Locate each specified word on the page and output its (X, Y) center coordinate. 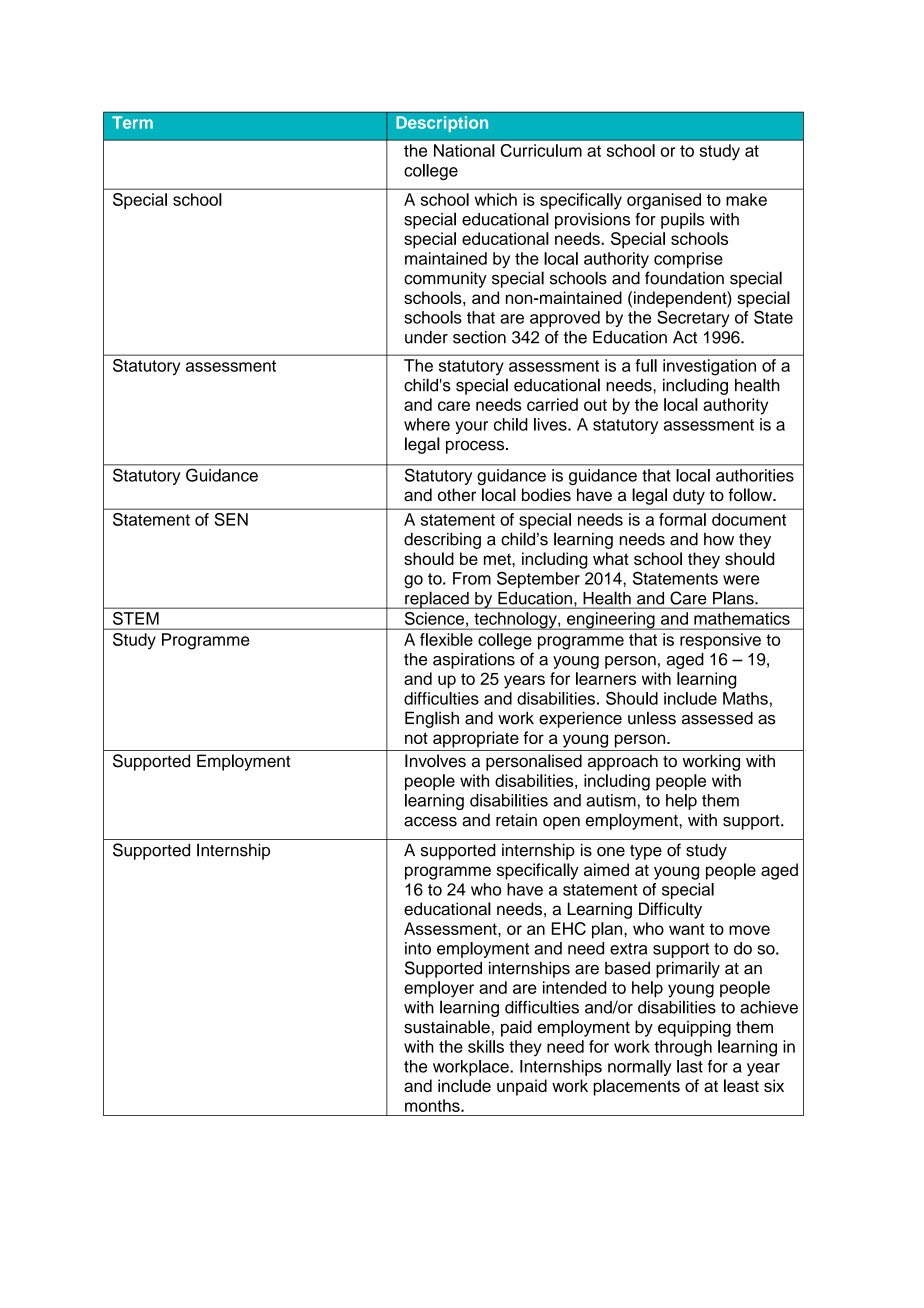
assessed (717, 718)
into (418, 948)
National (464, 150)
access (430, 822)
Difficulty (670, 910)
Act (685, 337)
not (416, 738)
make (746, 199)
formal (682, 519)
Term (132, 122)
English (432, 719)
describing (442, 540)
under (426, 337)
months (433, 1105)
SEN (231, 519)
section (479, 337)
